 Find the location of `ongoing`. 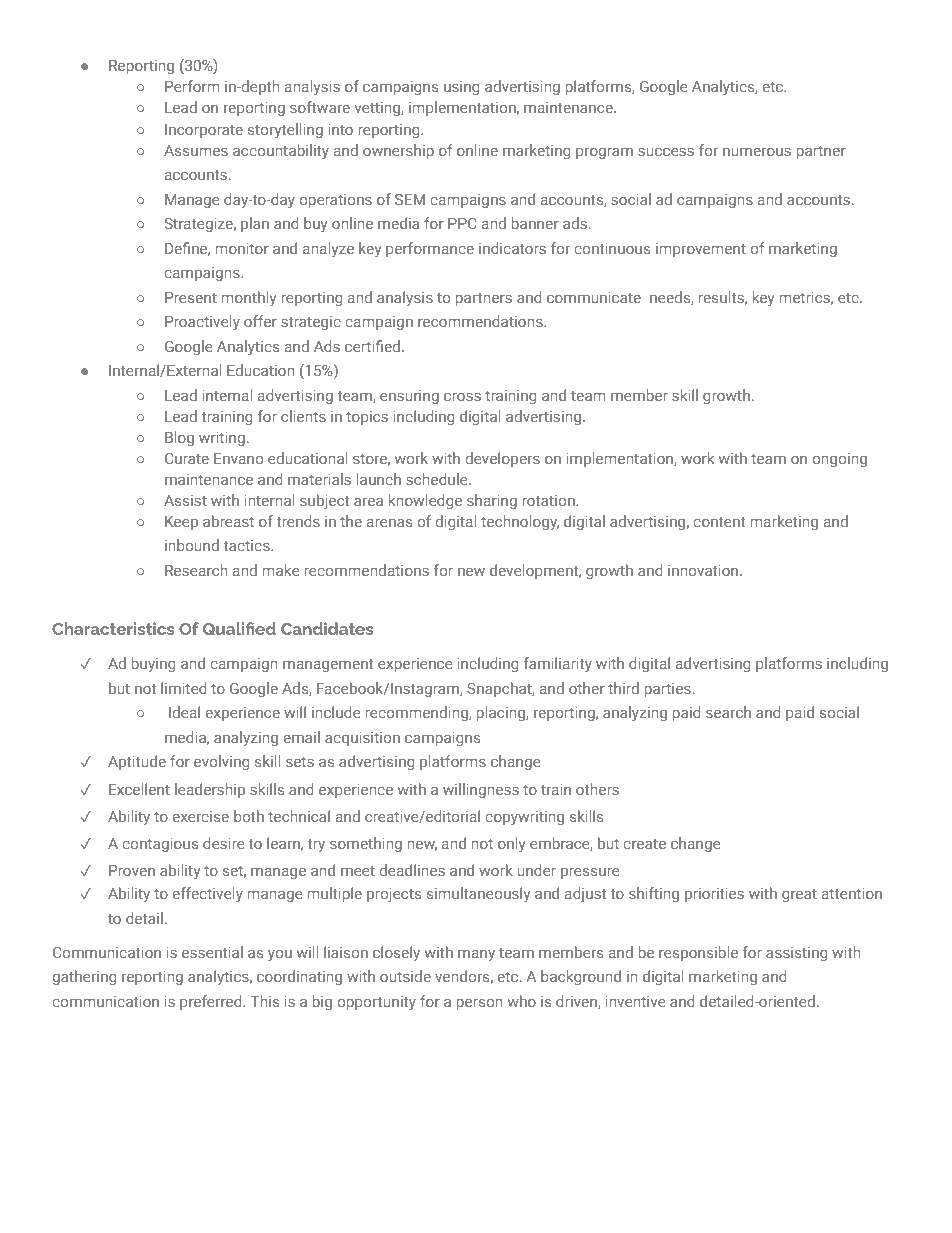

ongoing is located at coordinates (839, 460).
